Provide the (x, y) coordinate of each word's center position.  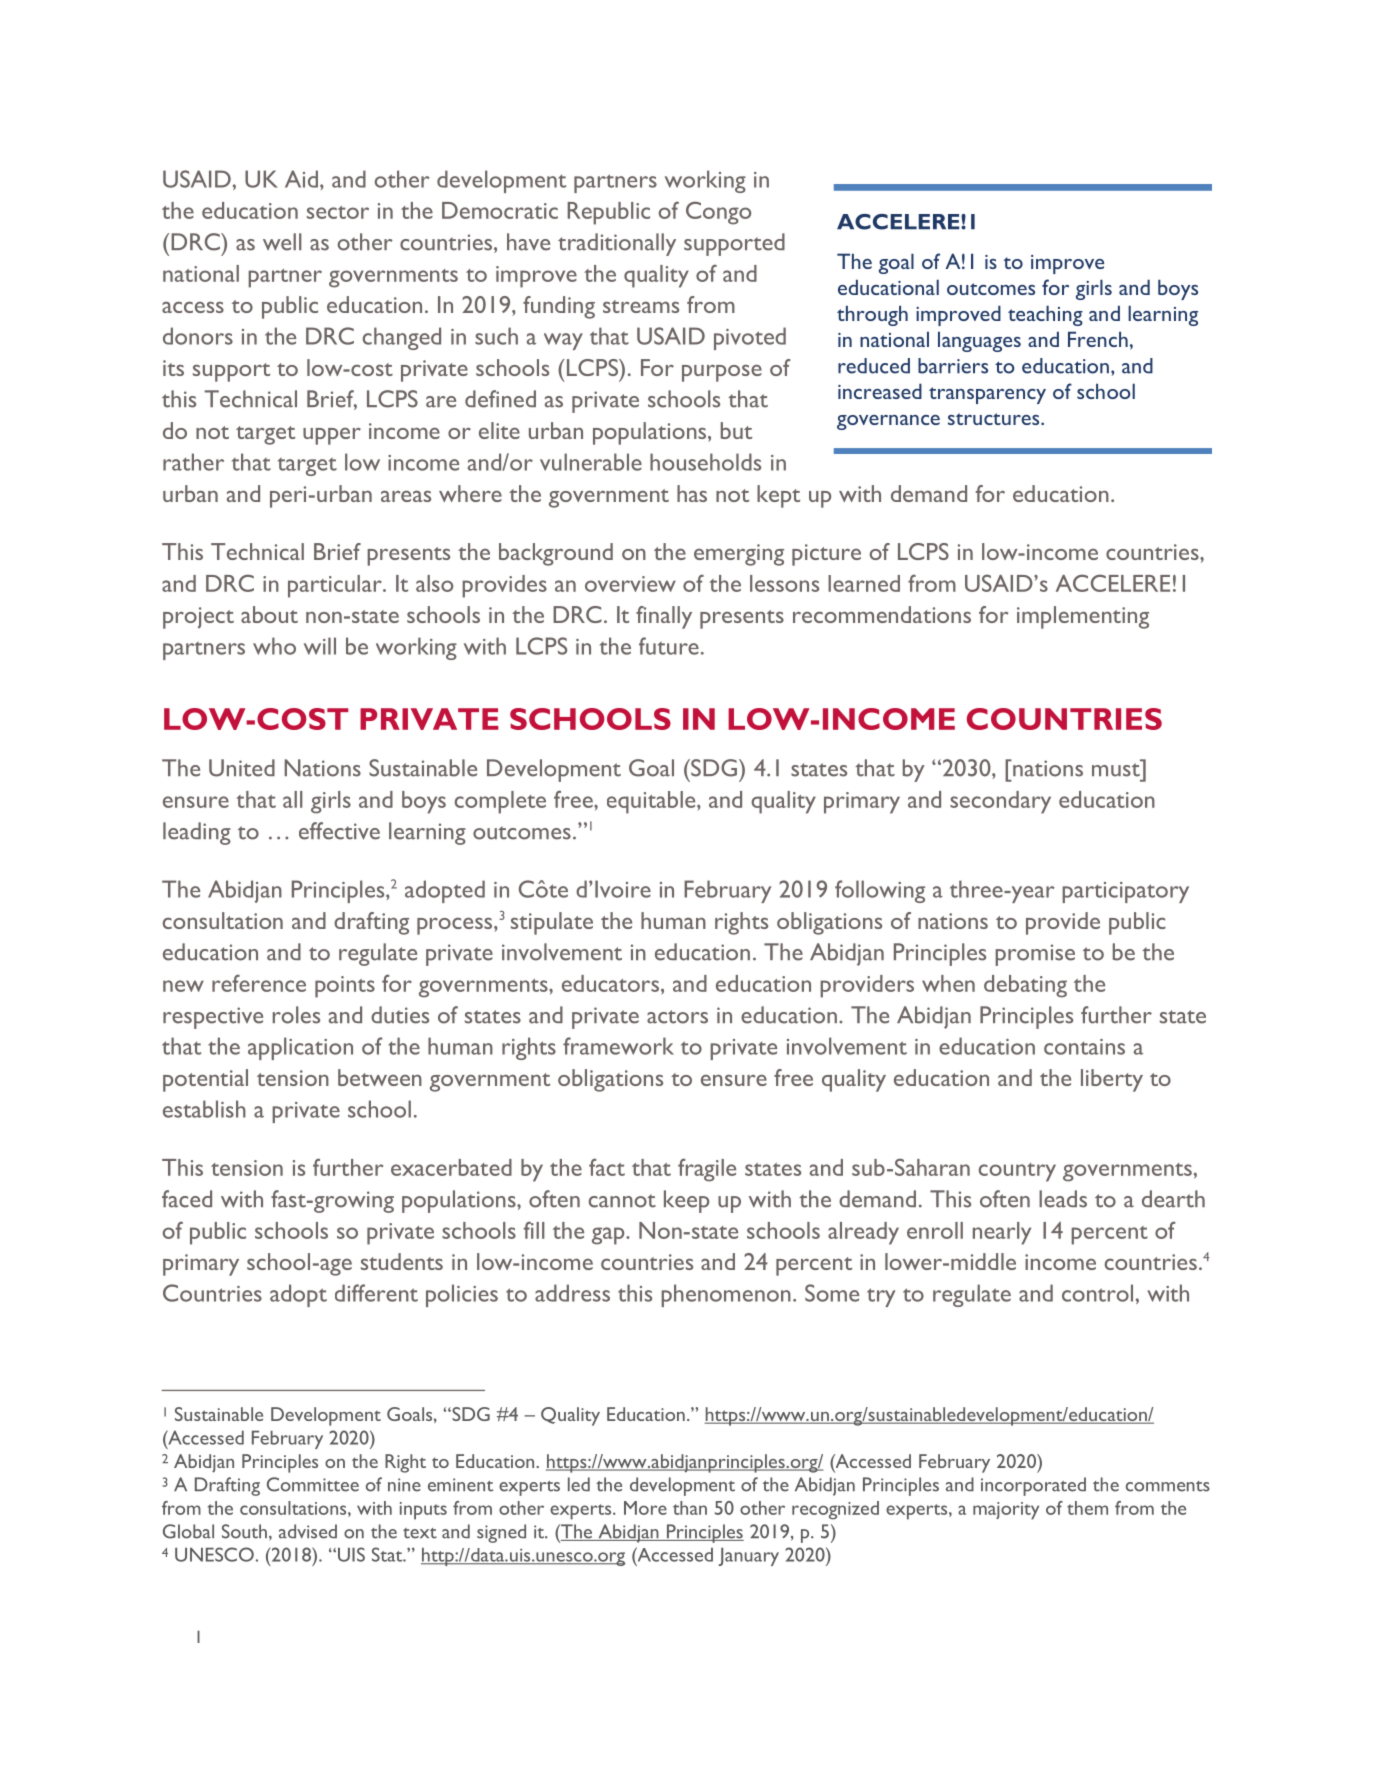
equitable (652, 802)
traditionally (617, 244)
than (690, 1508)
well (282, 242)
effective (339, 831)
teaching (1045, 315)
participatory (1125, 892)
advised (308, 1531)
